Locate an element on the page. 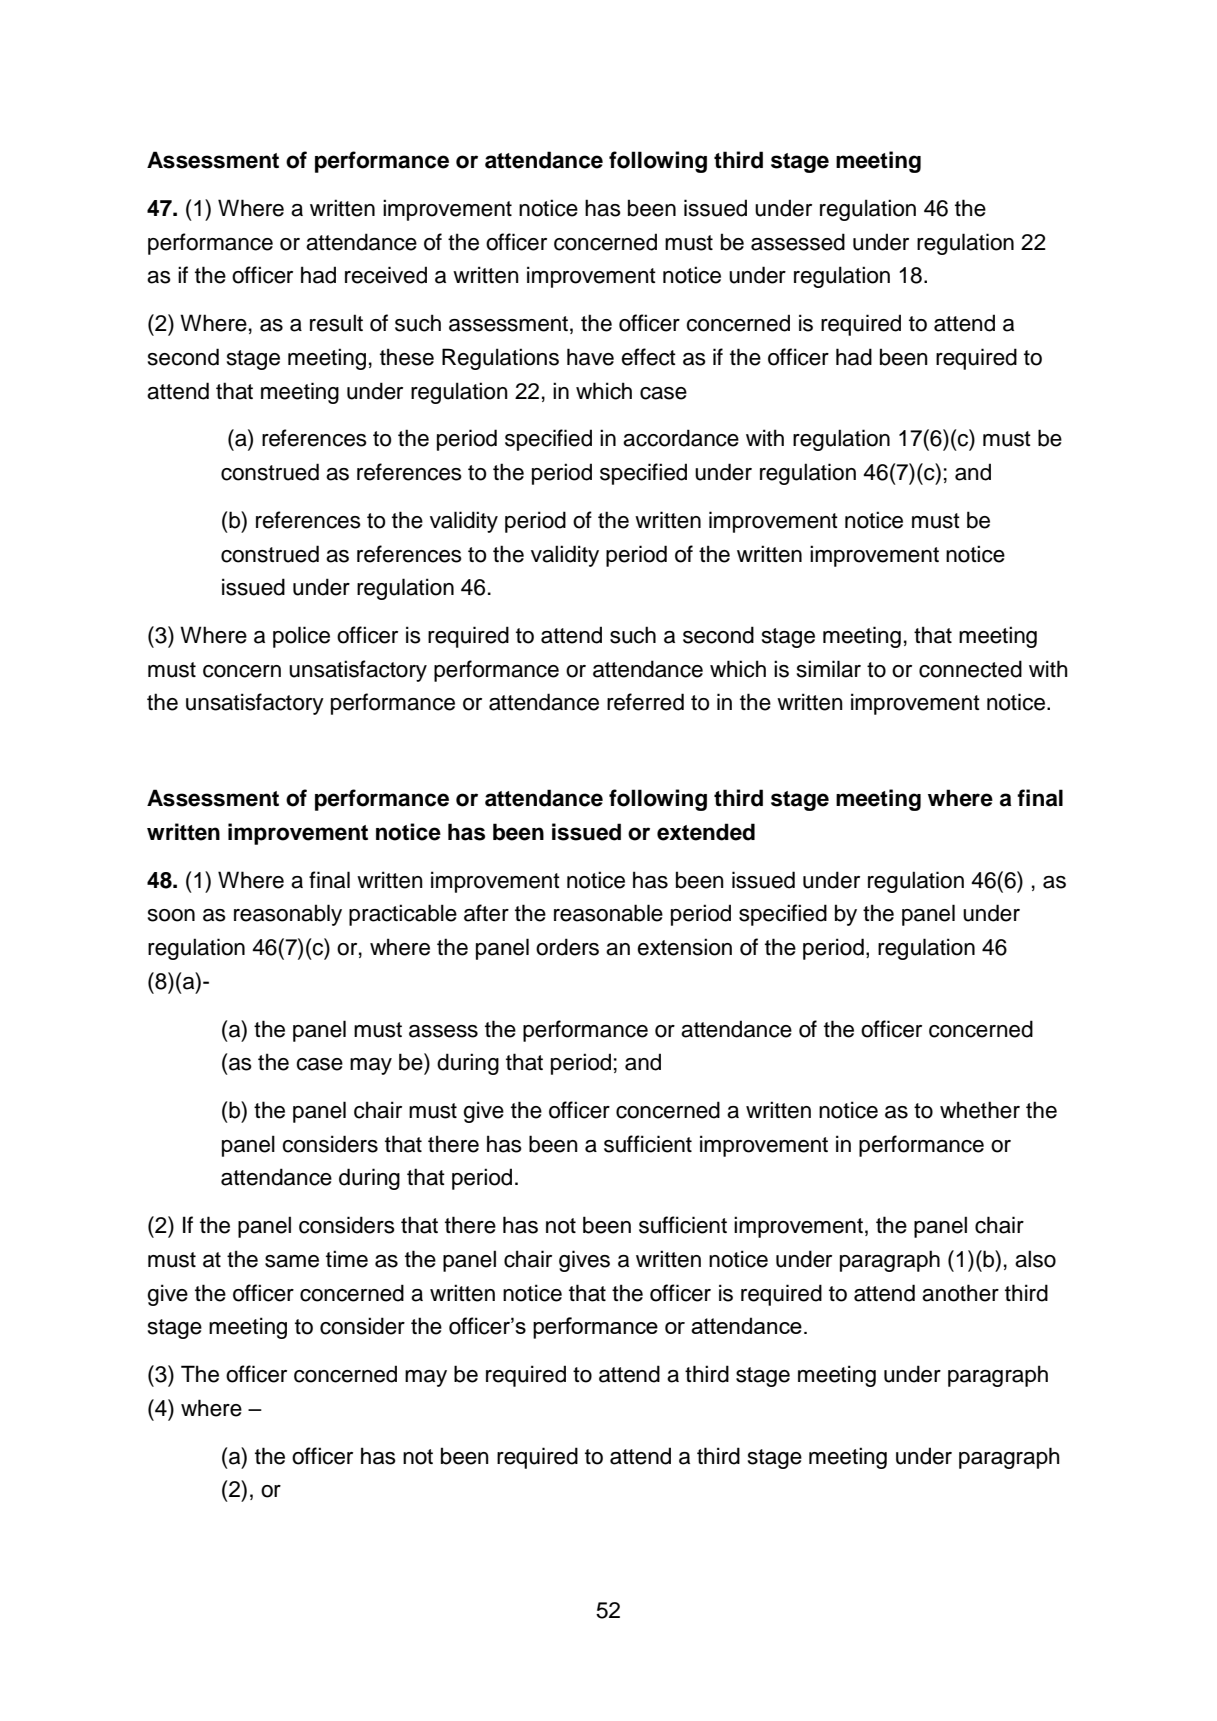  connected is located at coordinates (970, 669).
